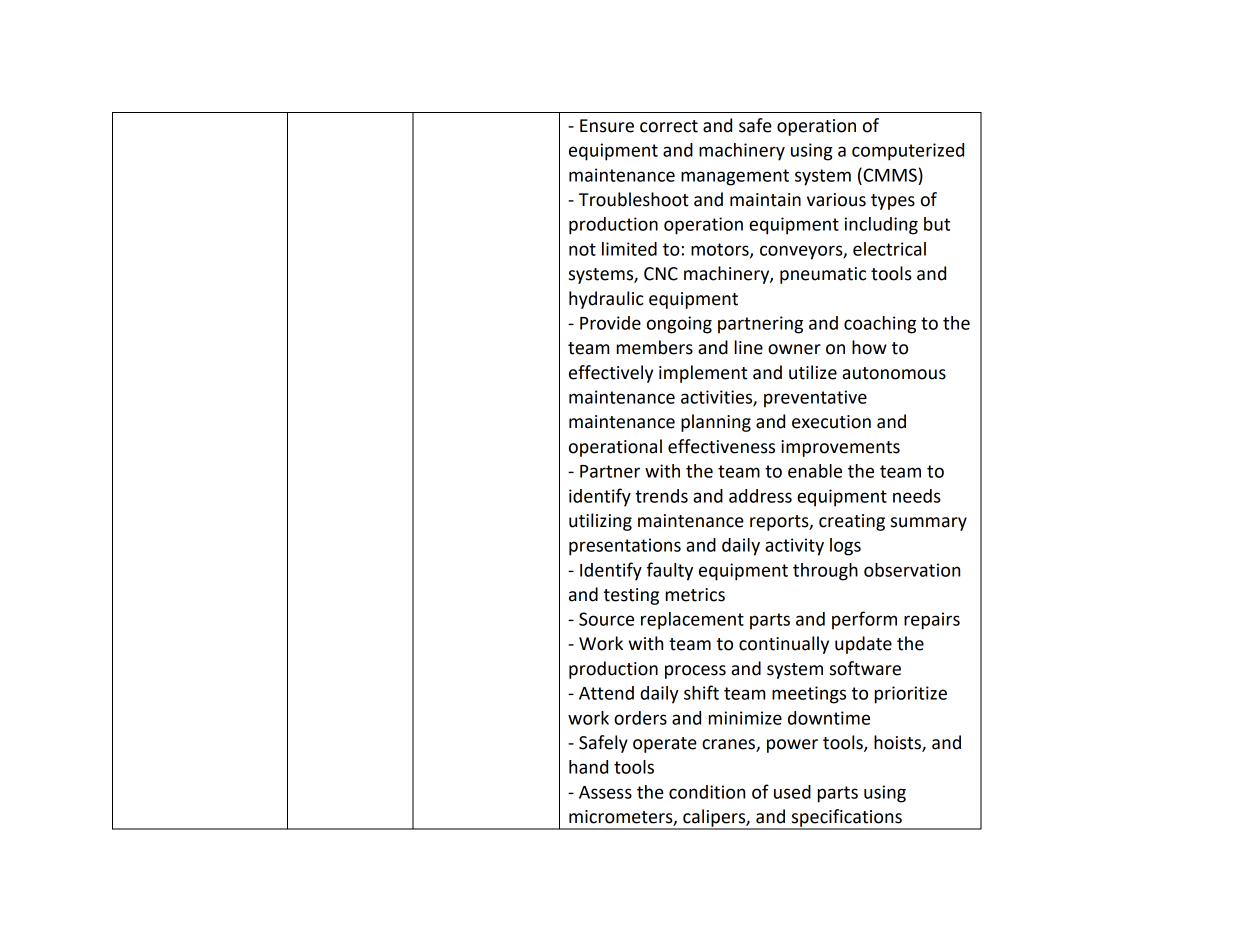 This screenshot has width=1233, height=952. Describe the element at coordinates (735, 177) in the screenshot. I see `management` at that location.
